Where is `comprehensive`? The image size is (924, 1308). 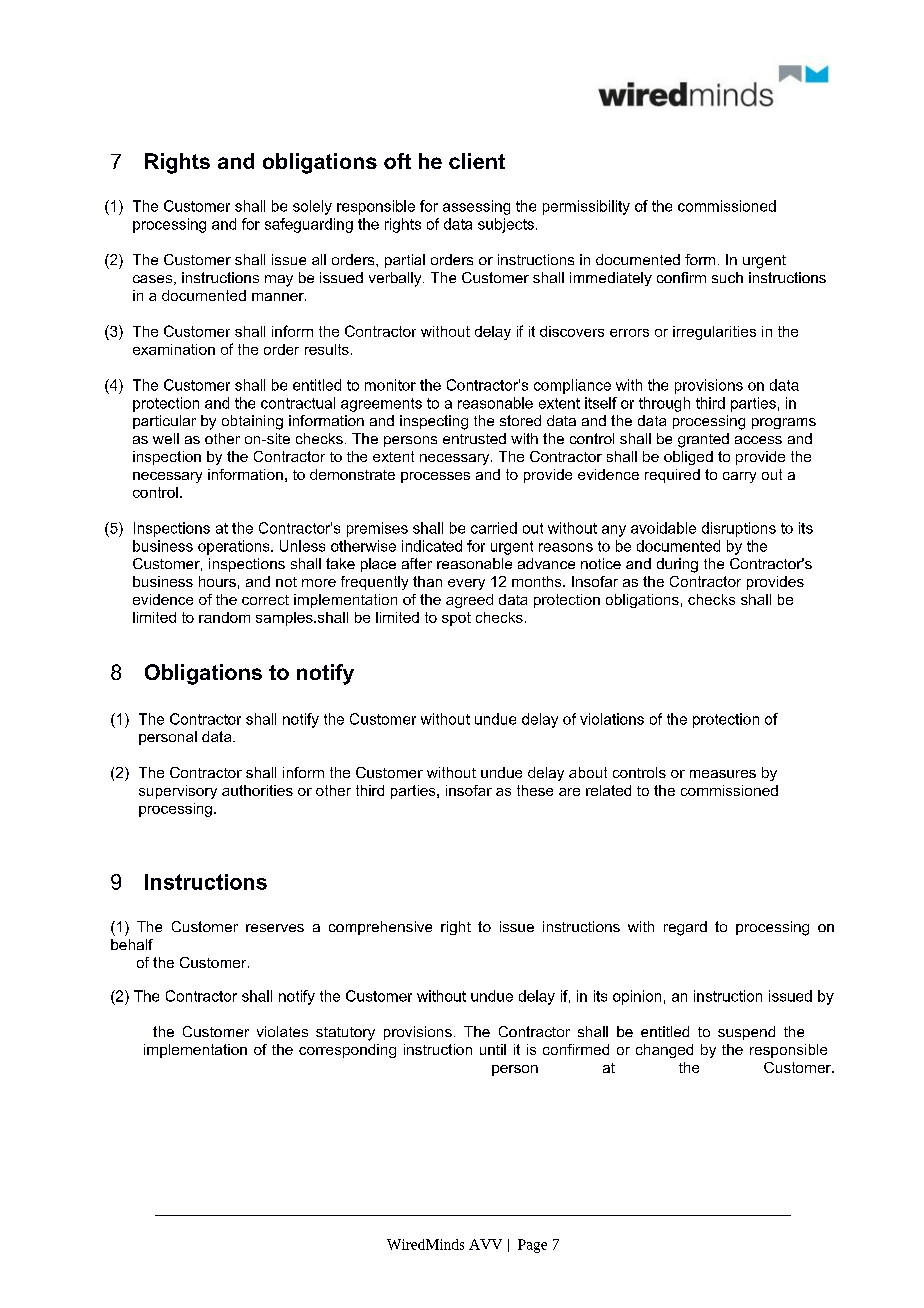
comprehensive is located at coordinates (380, 928).
